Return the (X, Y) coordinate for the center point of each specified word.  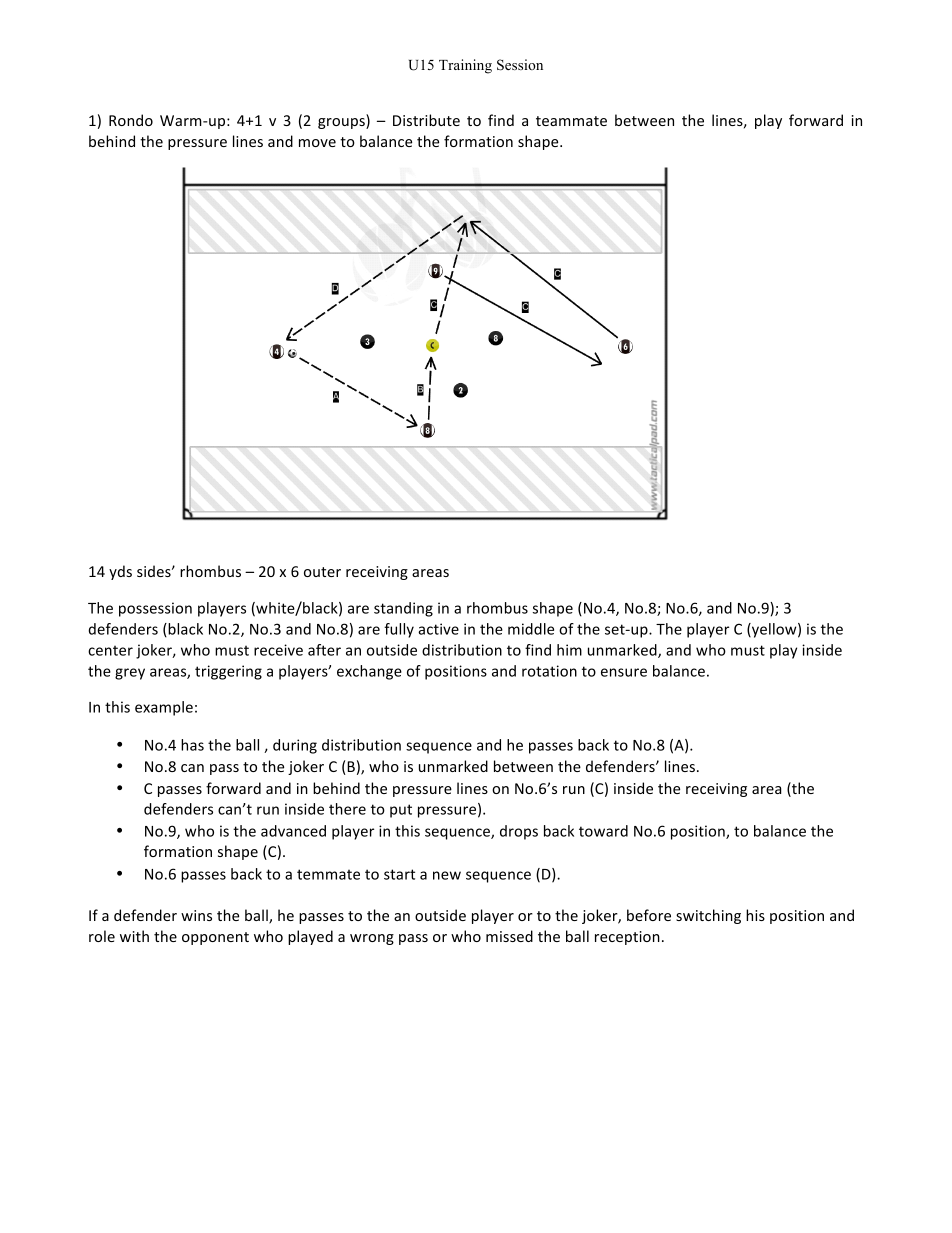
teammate (571, 121)
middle (531, 629)
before (649, 915)
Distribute (426, 120)
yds (120, 572)
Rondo (131, 120)
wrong (372, 939)
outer (322, 572)
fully (399, 630)
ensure (624, 672)
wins (196, 915)
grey (130, 674)
